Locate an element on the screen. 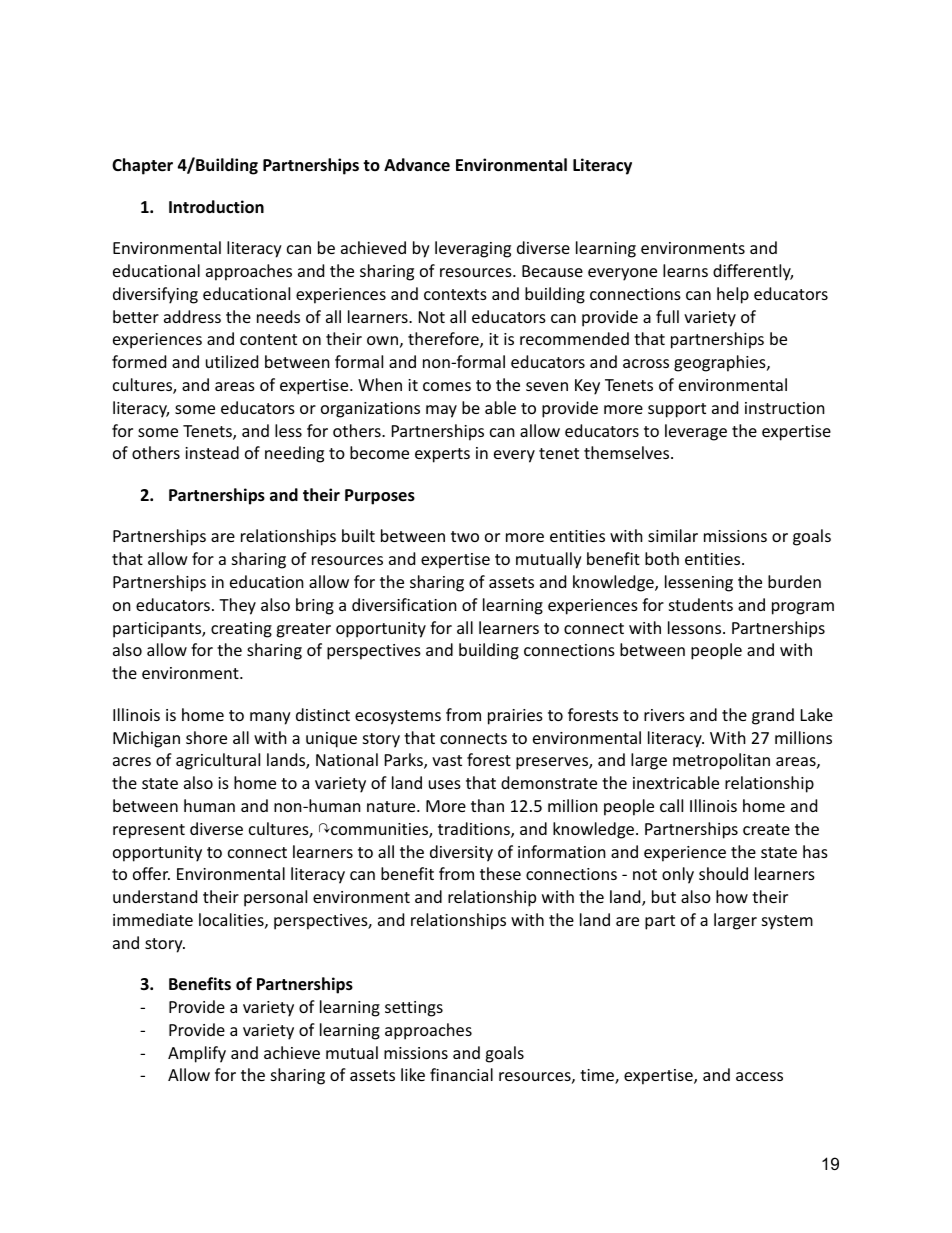 The image size is (952, 1233). creating is located at coordinates (241, 630).
